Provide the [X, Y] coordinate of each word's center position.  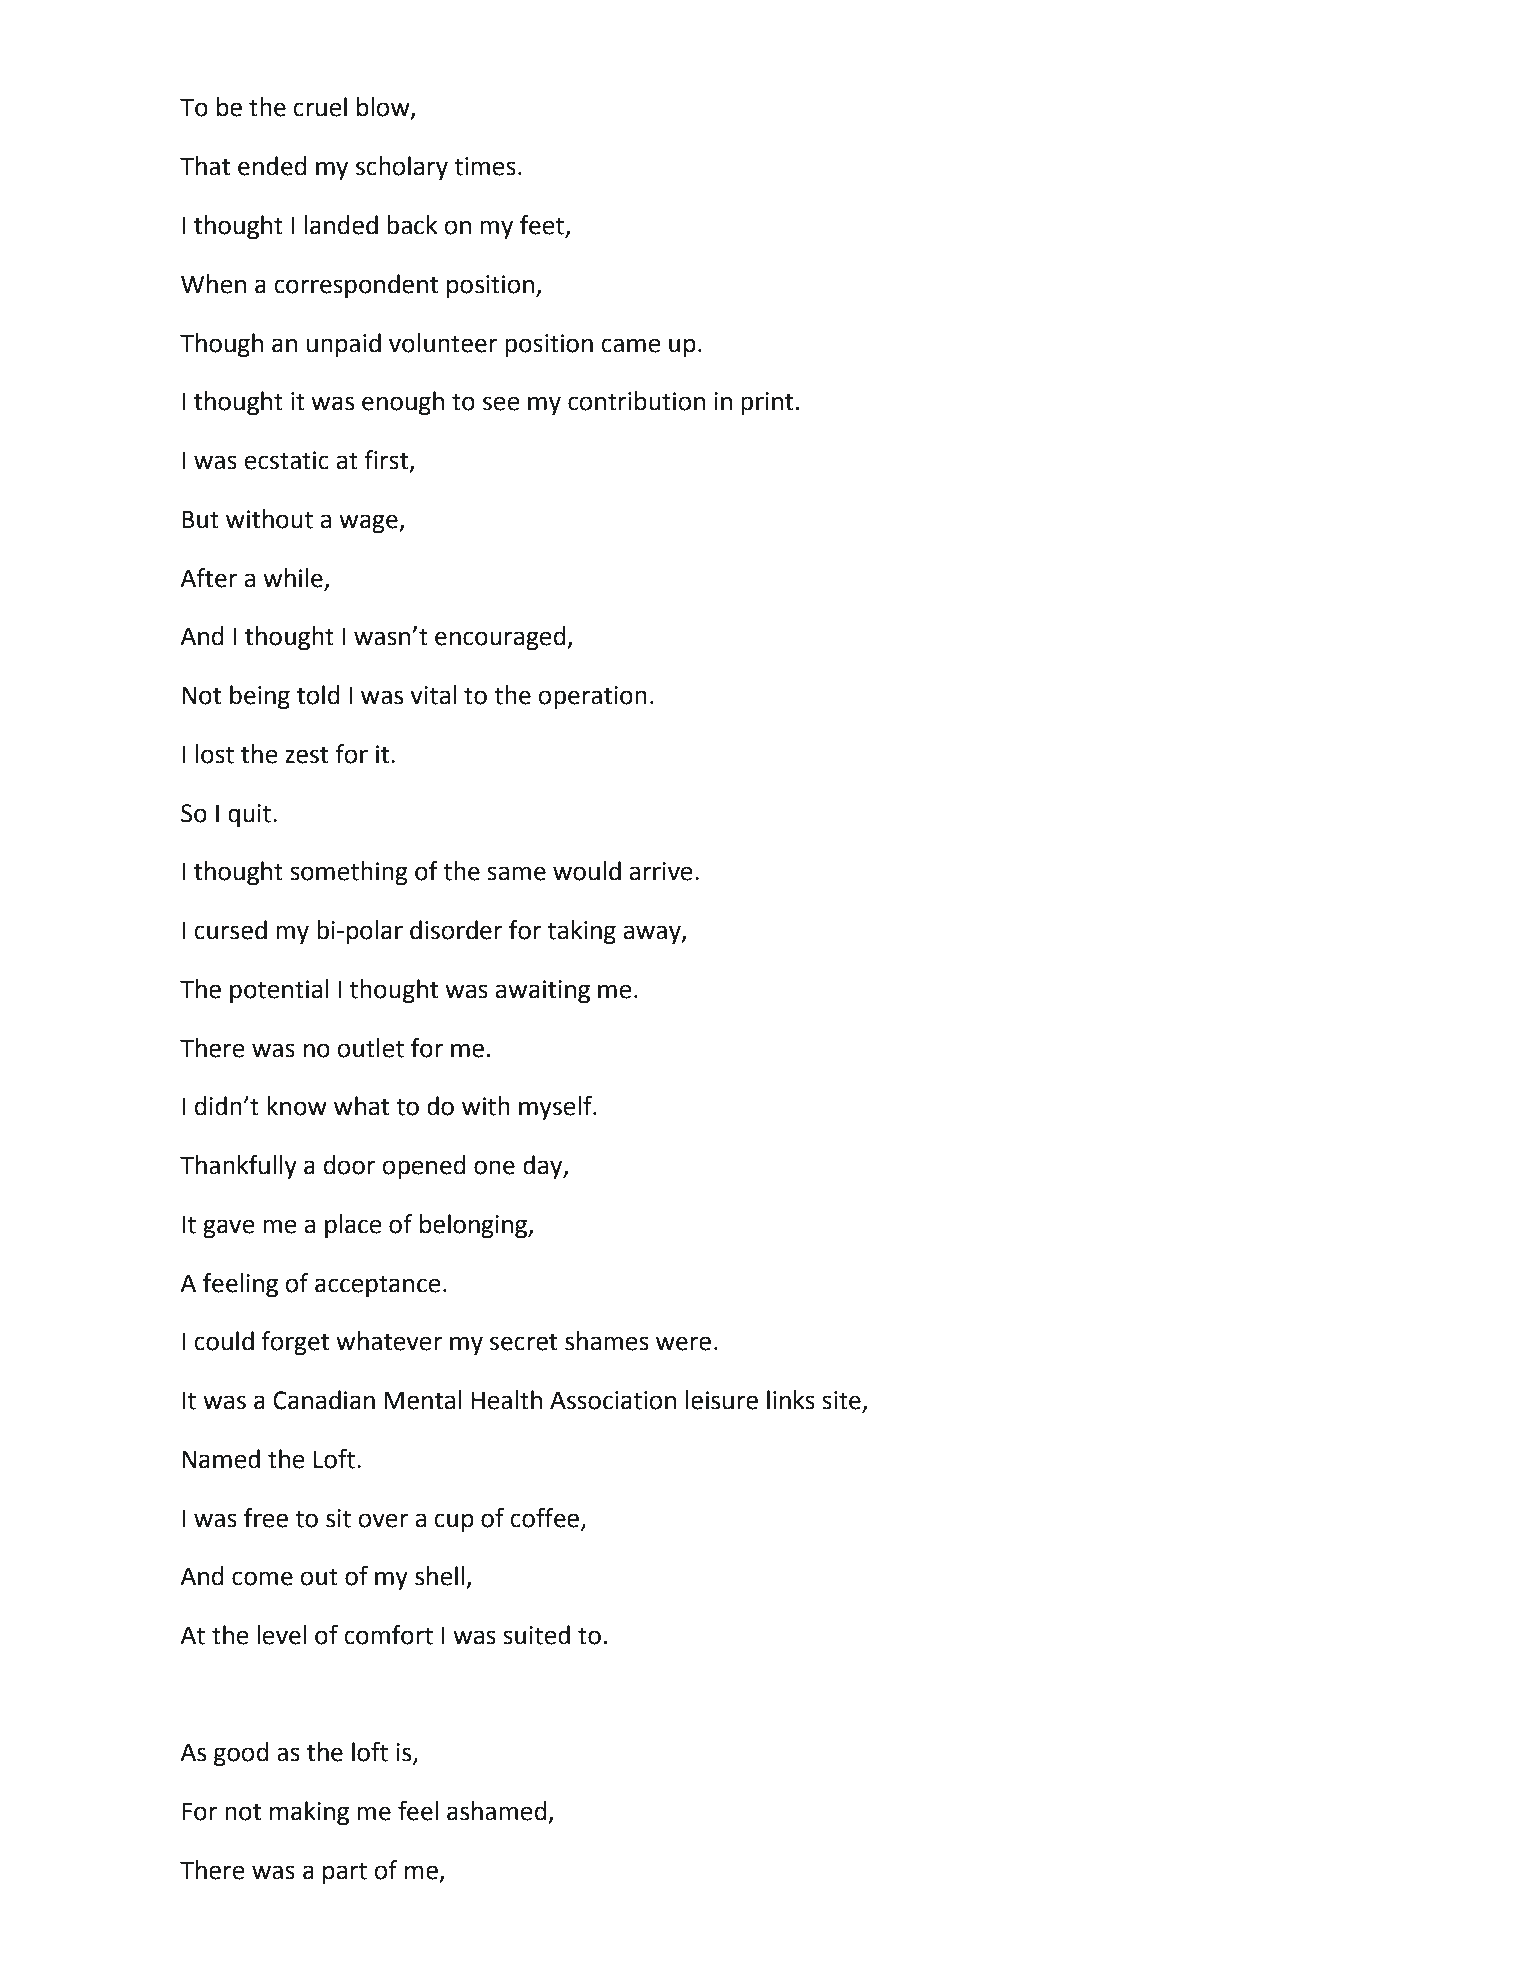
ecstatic [286, 460]
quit [251, 816]
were [683, 1343]
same [516, 873]
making [309, 1813]
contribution [636, 401]
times [485, 166]
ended [272, 166]
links [791, 1400]
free [266, 1518]
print [767, 403]
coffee [544, 1518]
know [297, 1106]
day [544, 1167]
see [501, 403]
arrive [661, 871]
